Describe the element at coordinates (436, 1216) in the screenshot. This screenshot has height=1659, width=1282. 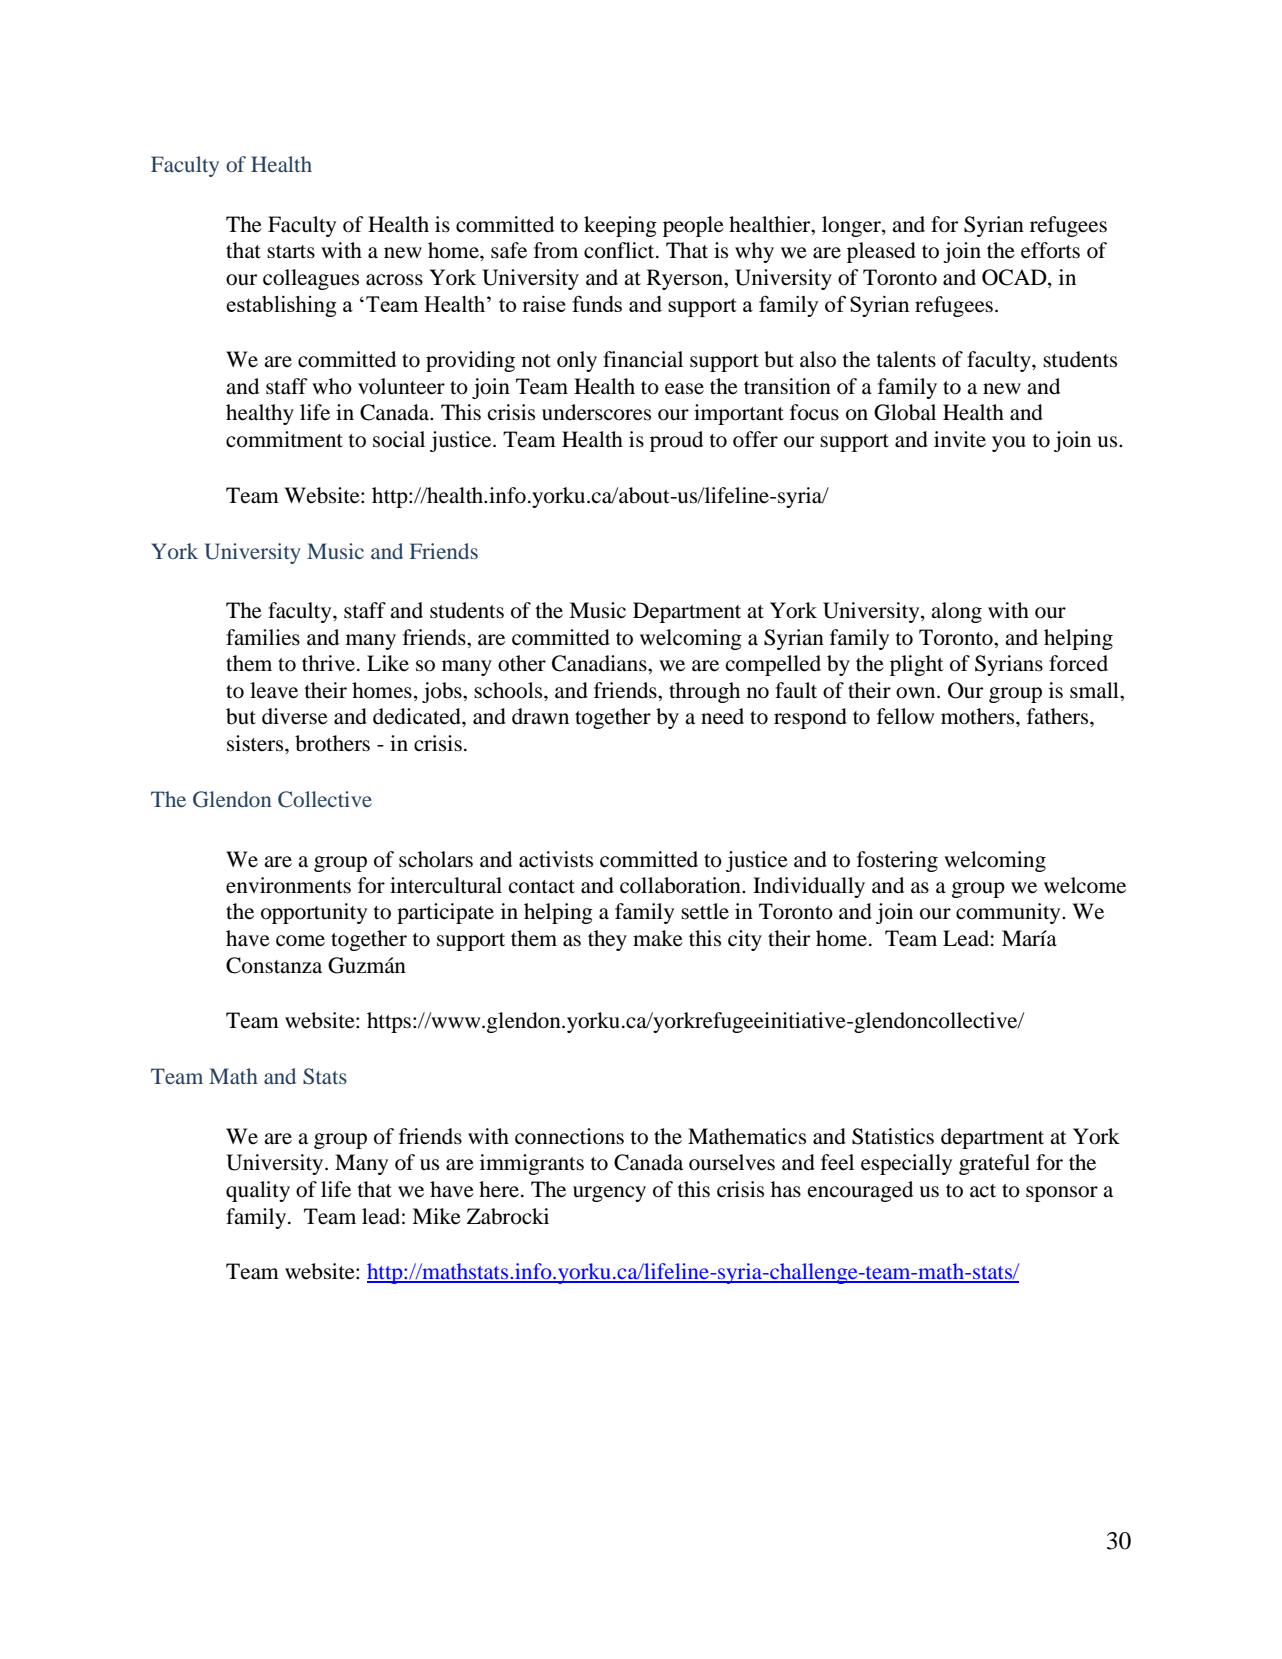
I see `Mike` at that location.
